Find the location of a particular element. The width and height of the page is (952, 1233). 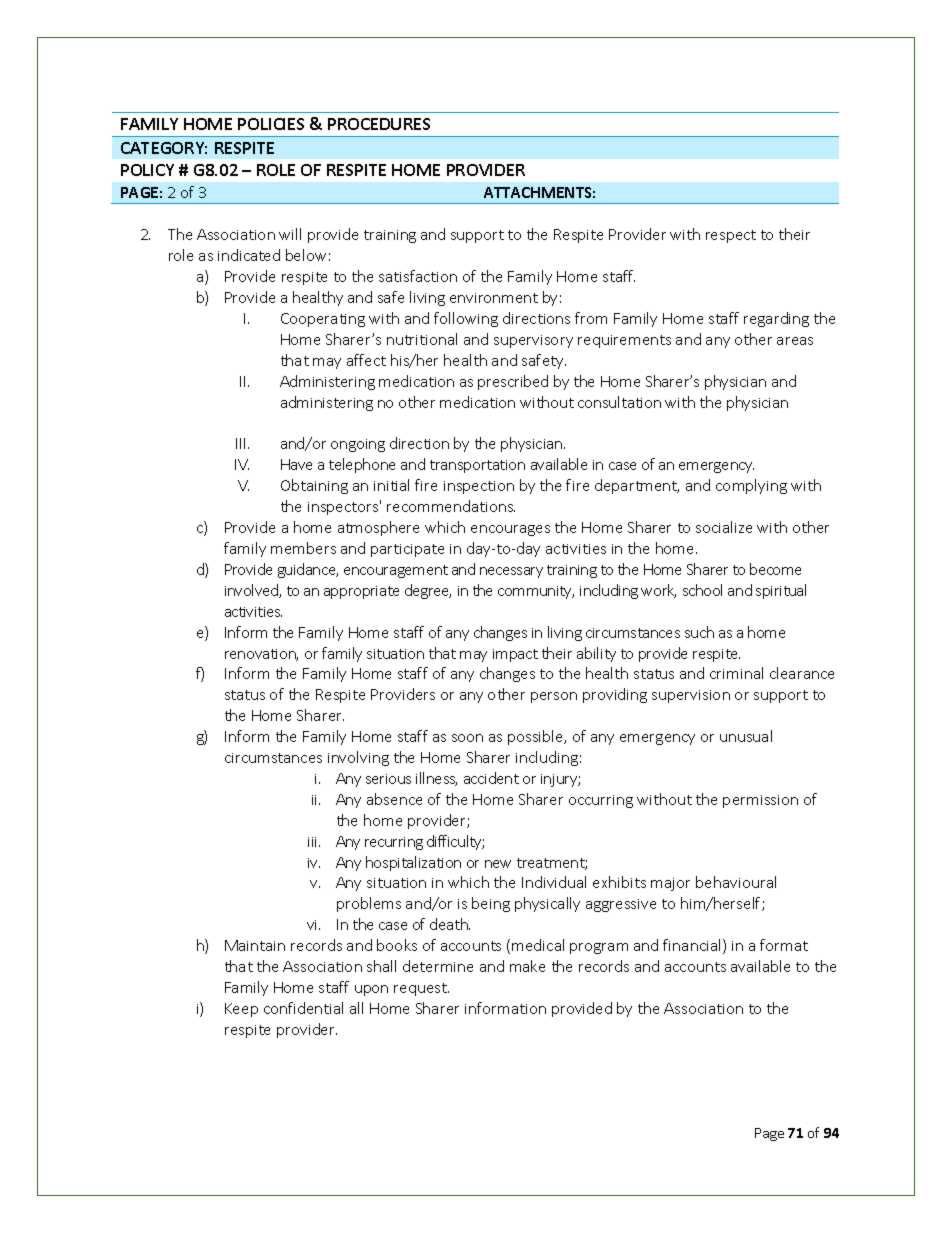

PROCEDURES is located at coordinates (379, 124).
